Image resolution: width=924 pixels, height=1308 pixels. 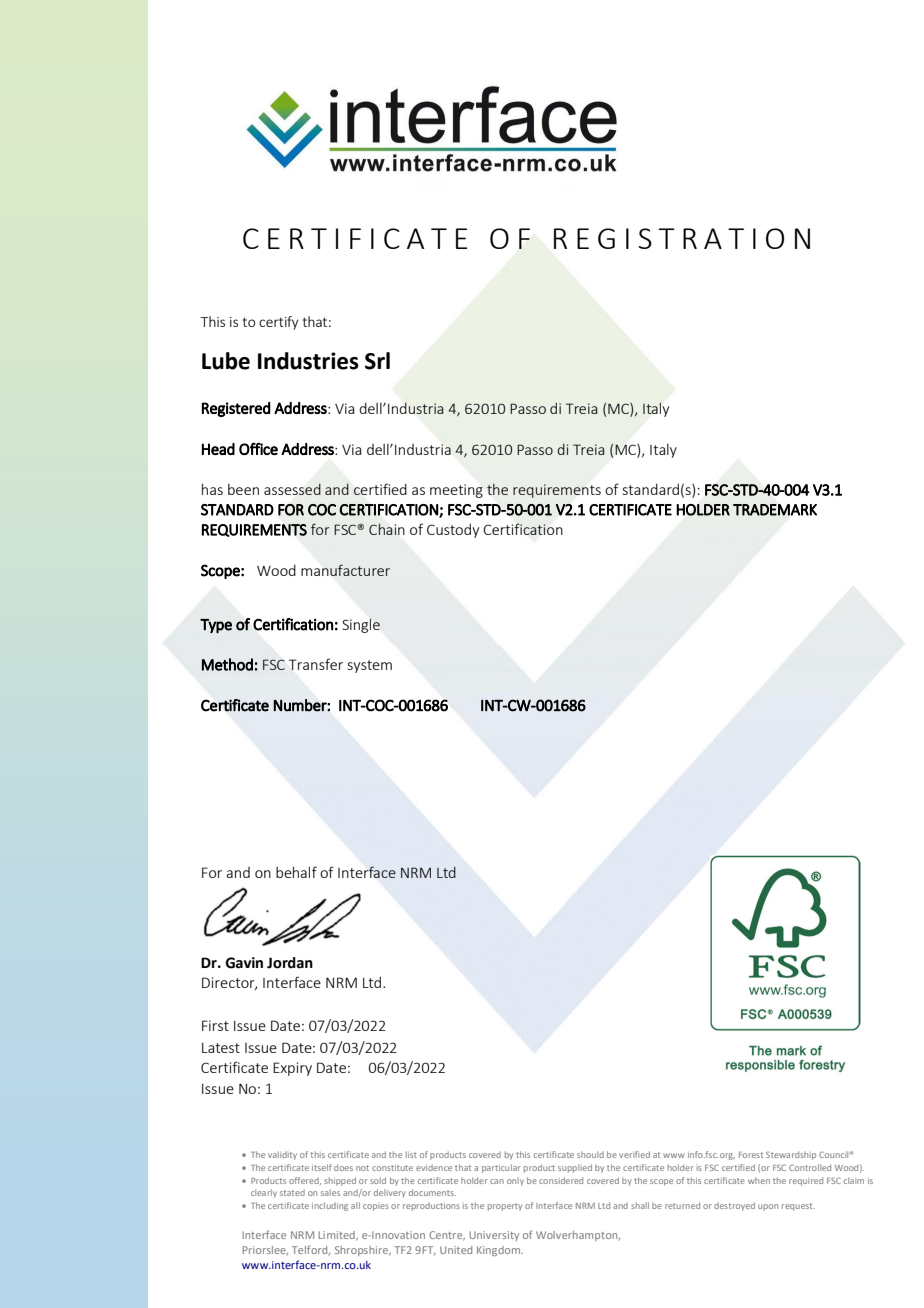 What do you see at coordinates (775, 510) in the screenshot?
I see `TRADEMARK` at bounding box center [775, 510].
